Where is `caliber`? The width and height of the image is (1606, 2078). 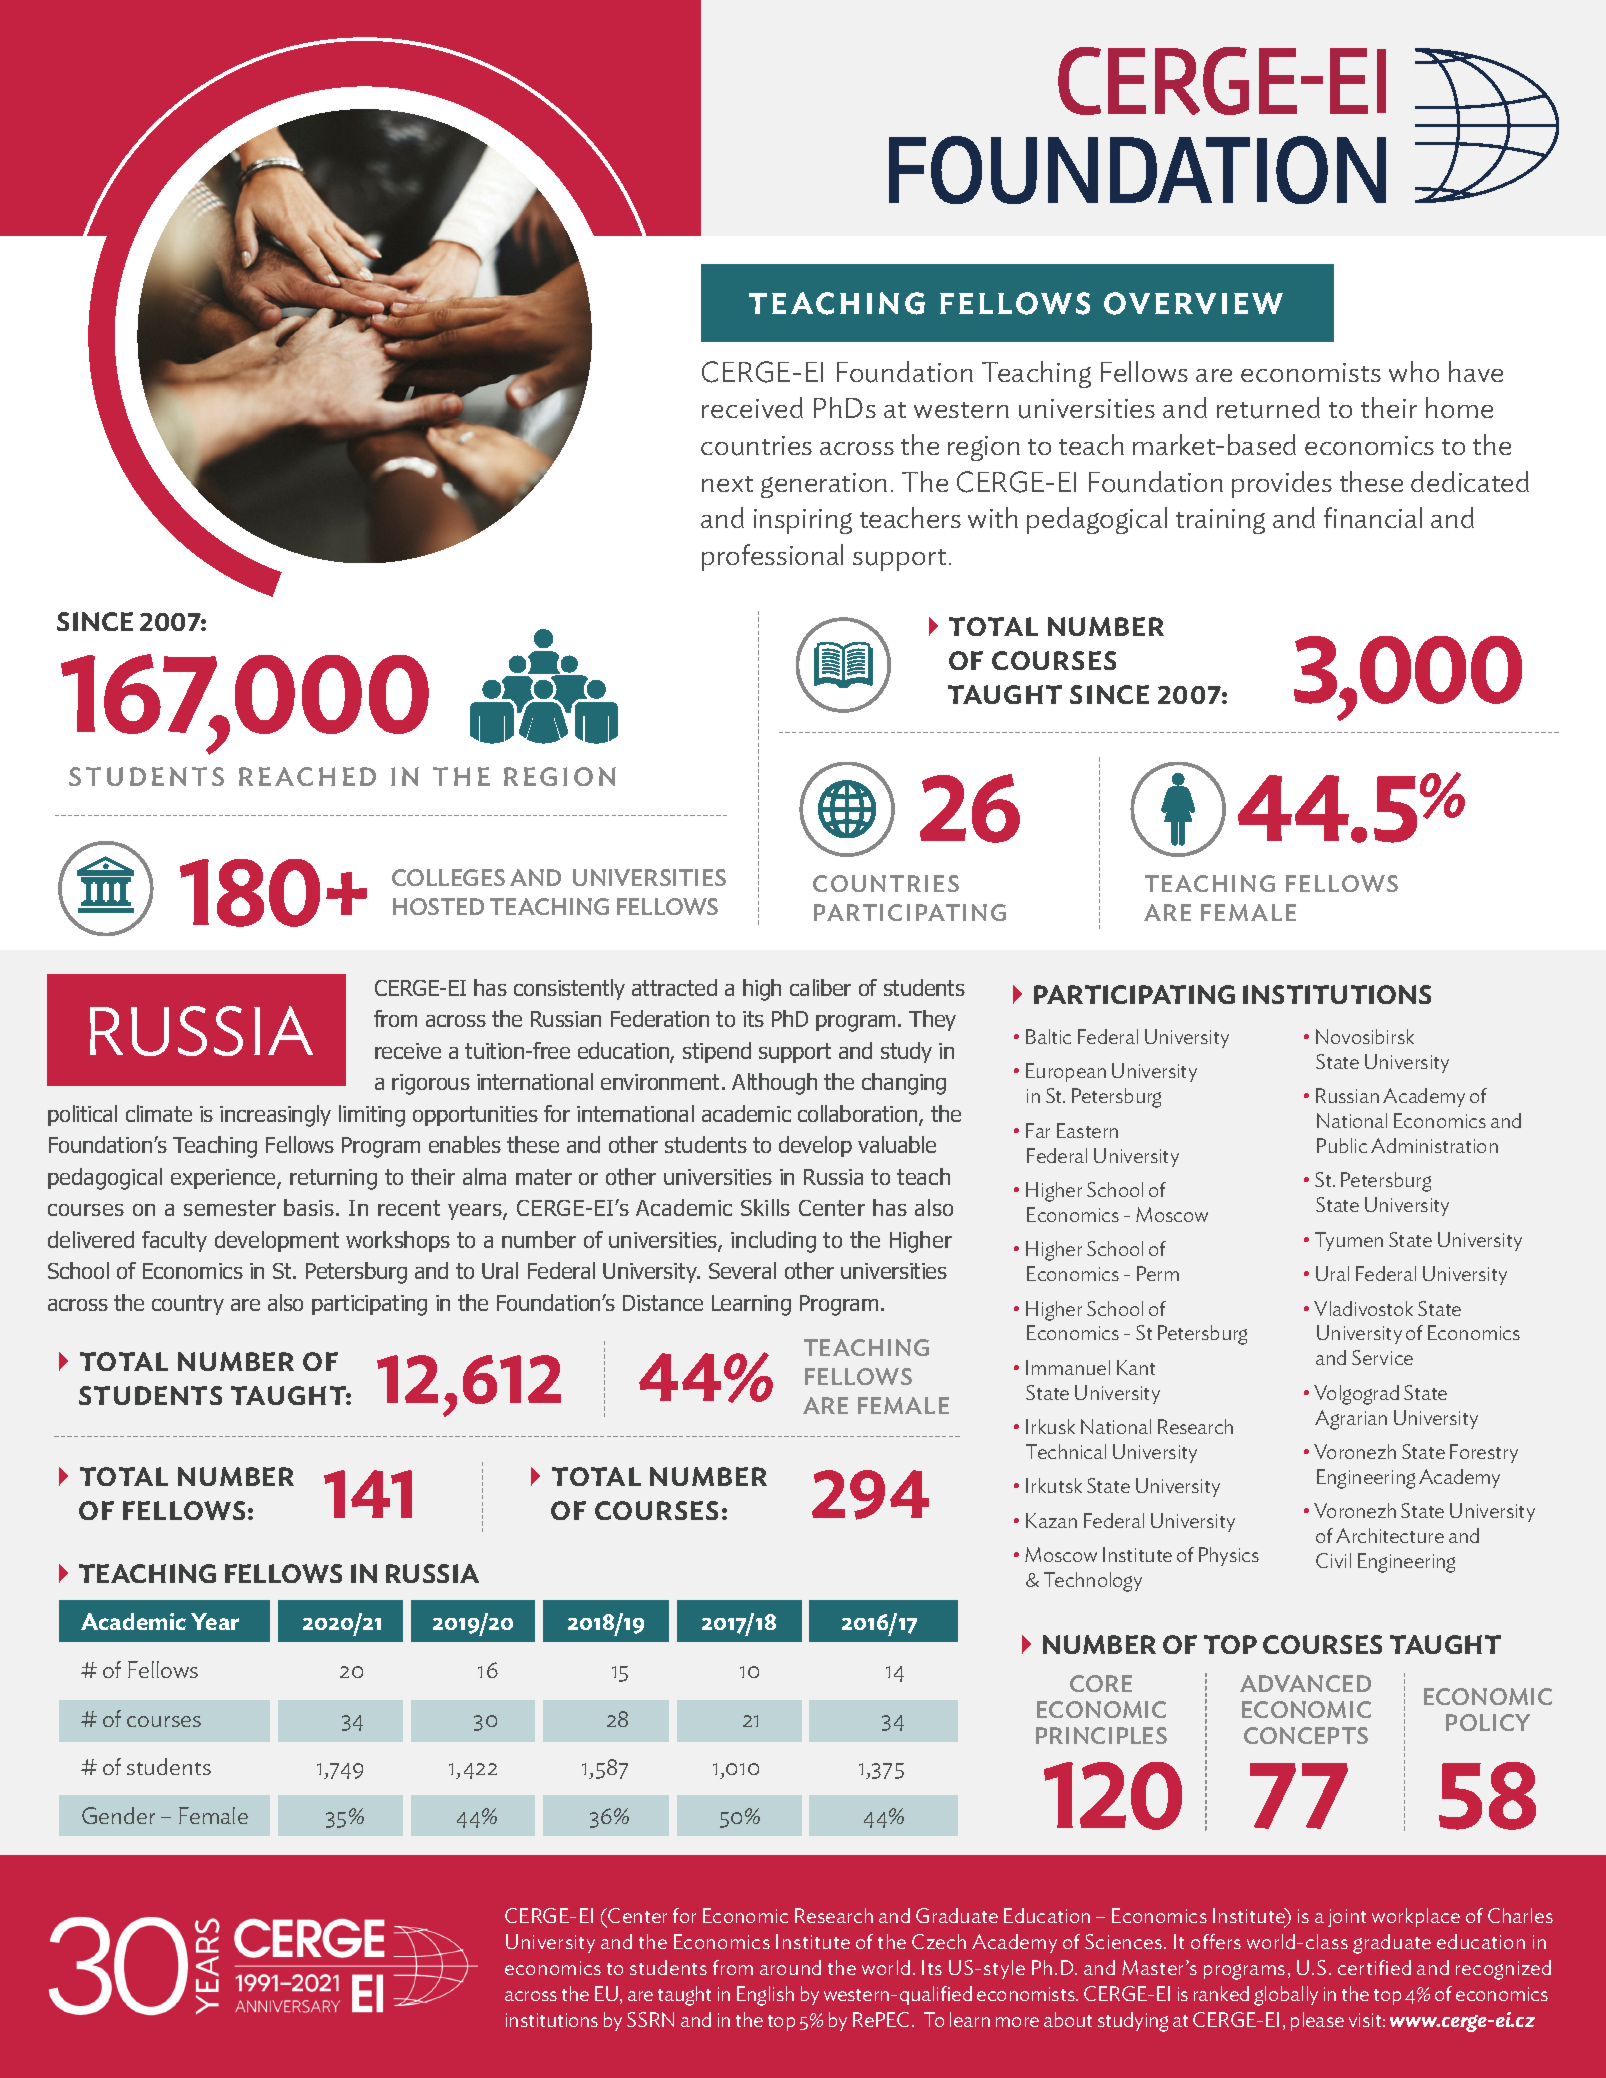
caliber is located at coordinates (820, 987).
